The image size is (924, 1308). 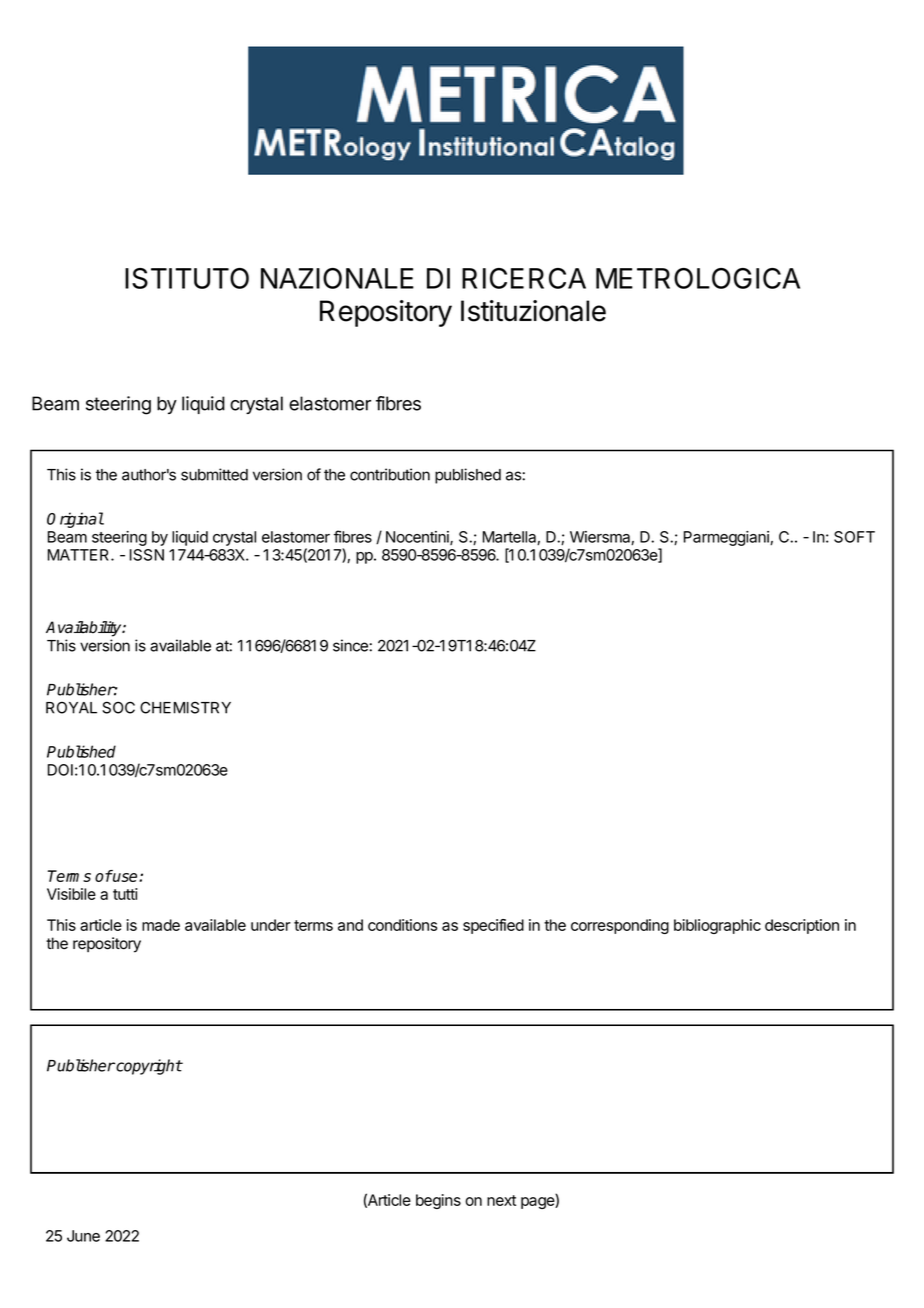 What do you see at coordinates (147, 555) in the image?
I see `ISSN` at bounding box center [147, 555].
